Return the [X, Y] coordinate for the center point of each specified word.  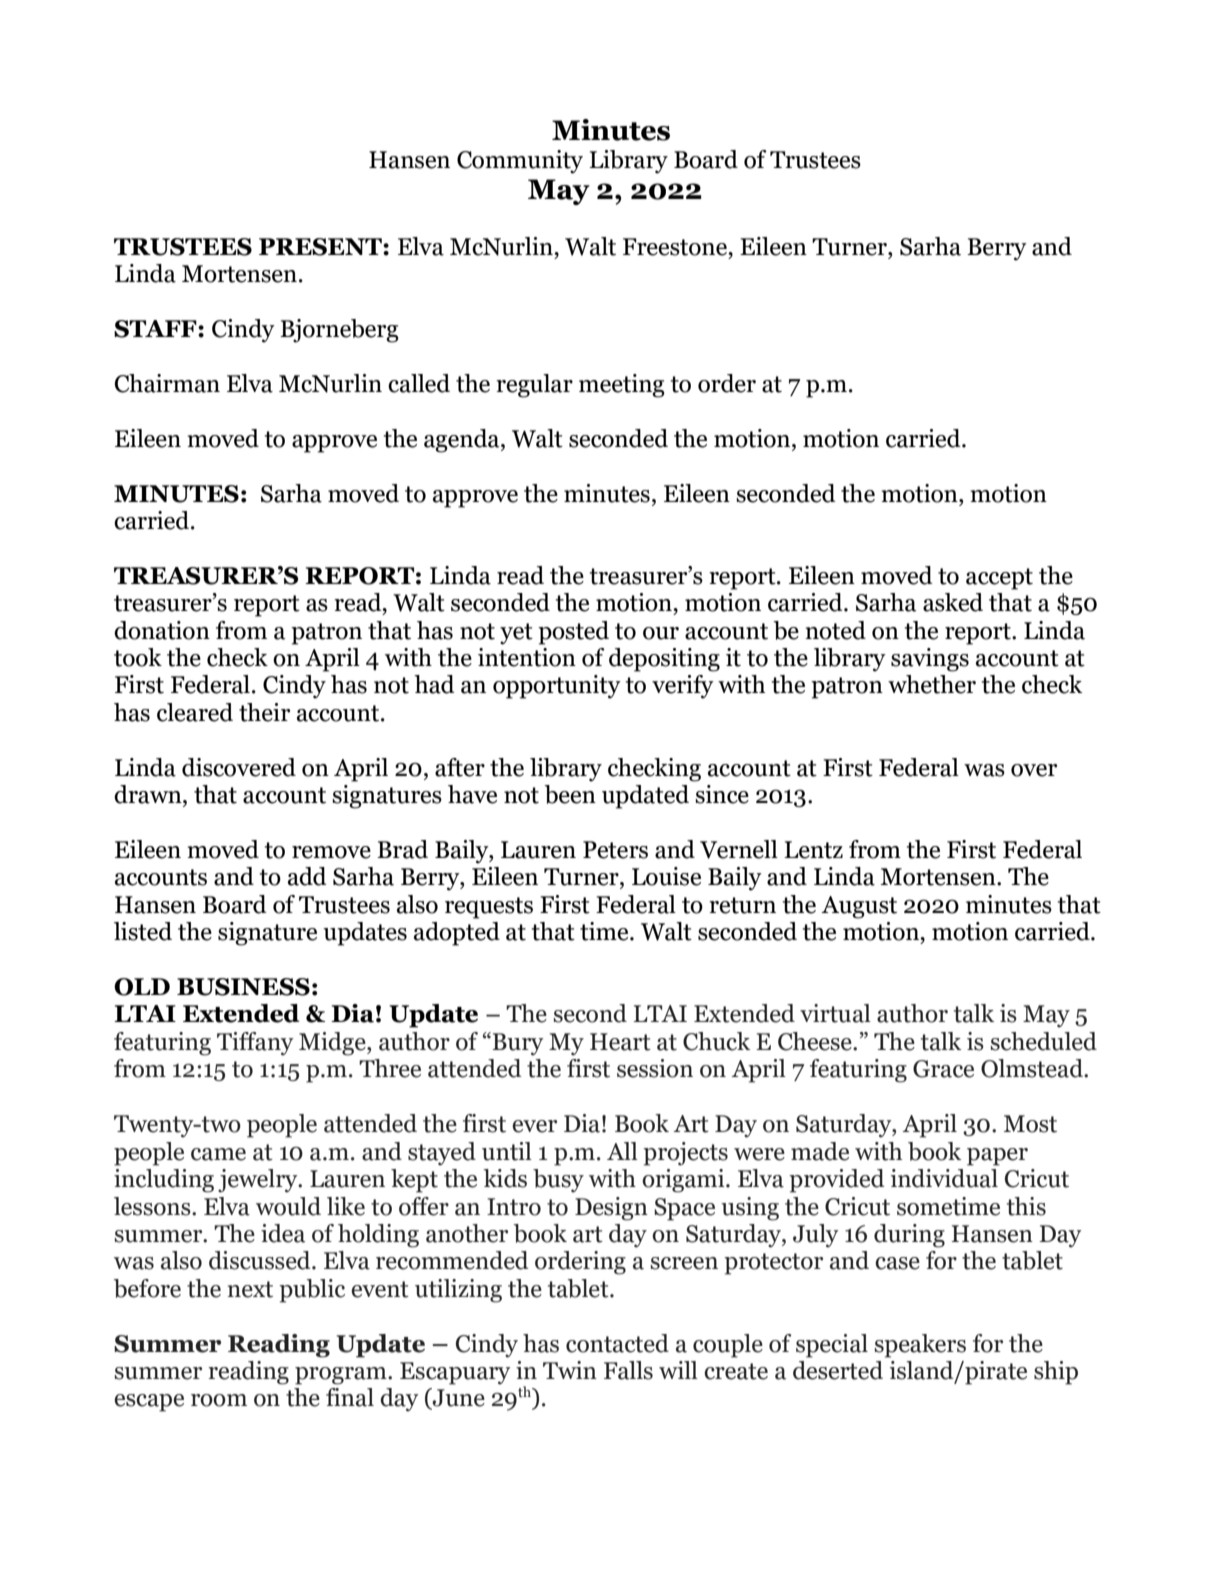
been [570, 794]
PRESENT [321, 247]
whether [932, 684]
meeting [622, 386]
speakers [920, 1346]
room [219, 1400]
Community [520, 162]
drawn [149, 794]
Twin [570, 1370]
